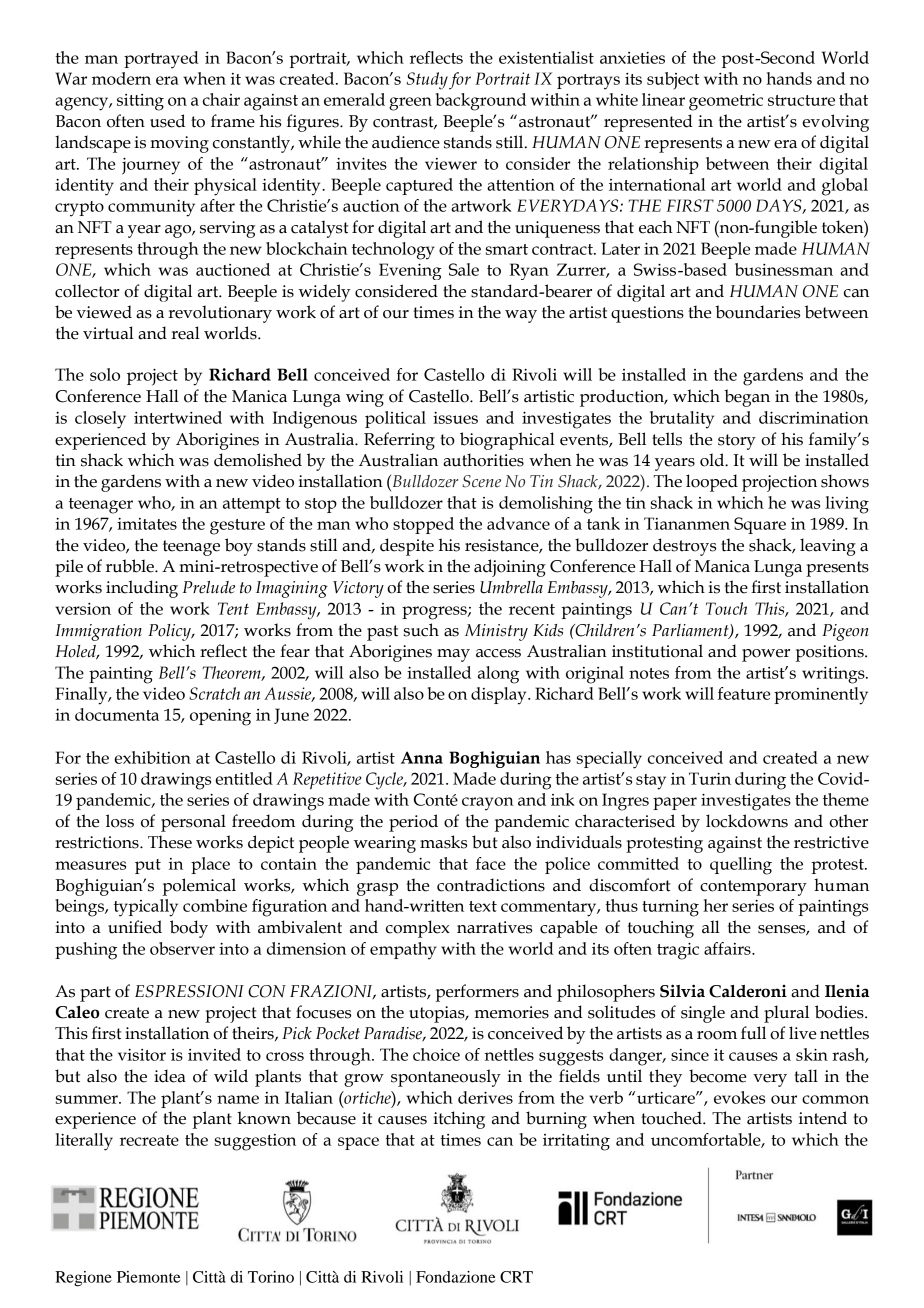  What do you see at coordinates (726, 102) in the image?
I see `geometric` at bounding box center [726, 102].
